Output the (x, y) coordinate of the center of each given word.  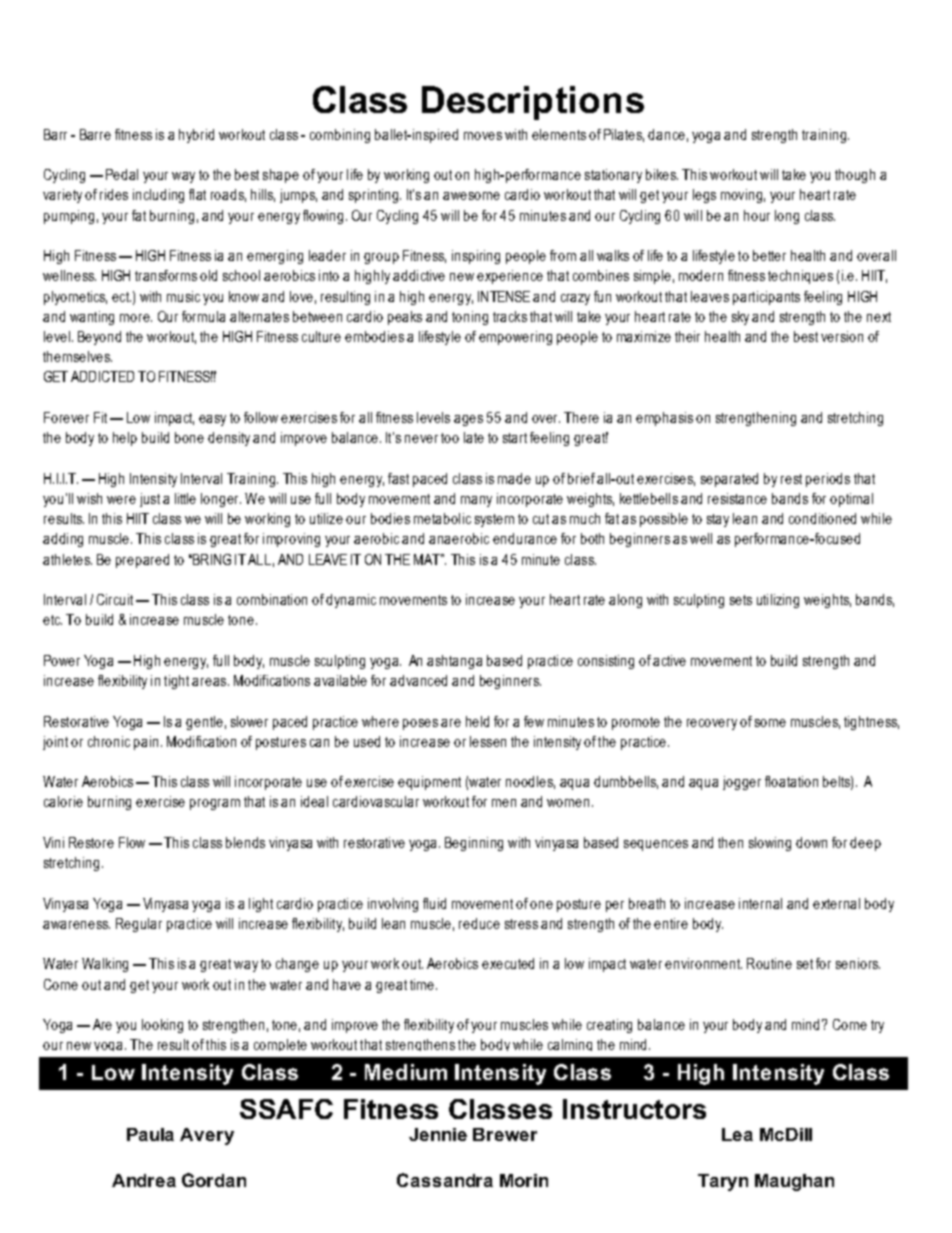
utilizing (778, 601)
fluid (434, 903)
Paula (150, 1134)
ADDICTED (102, 376)
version (842, 336)
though (855, 176)
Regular (139, 925)
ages (468, 420)
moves (483, 136)
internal (760, 903)
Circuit (117, 599)
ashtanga (454, 662)
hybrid (196, 136)
